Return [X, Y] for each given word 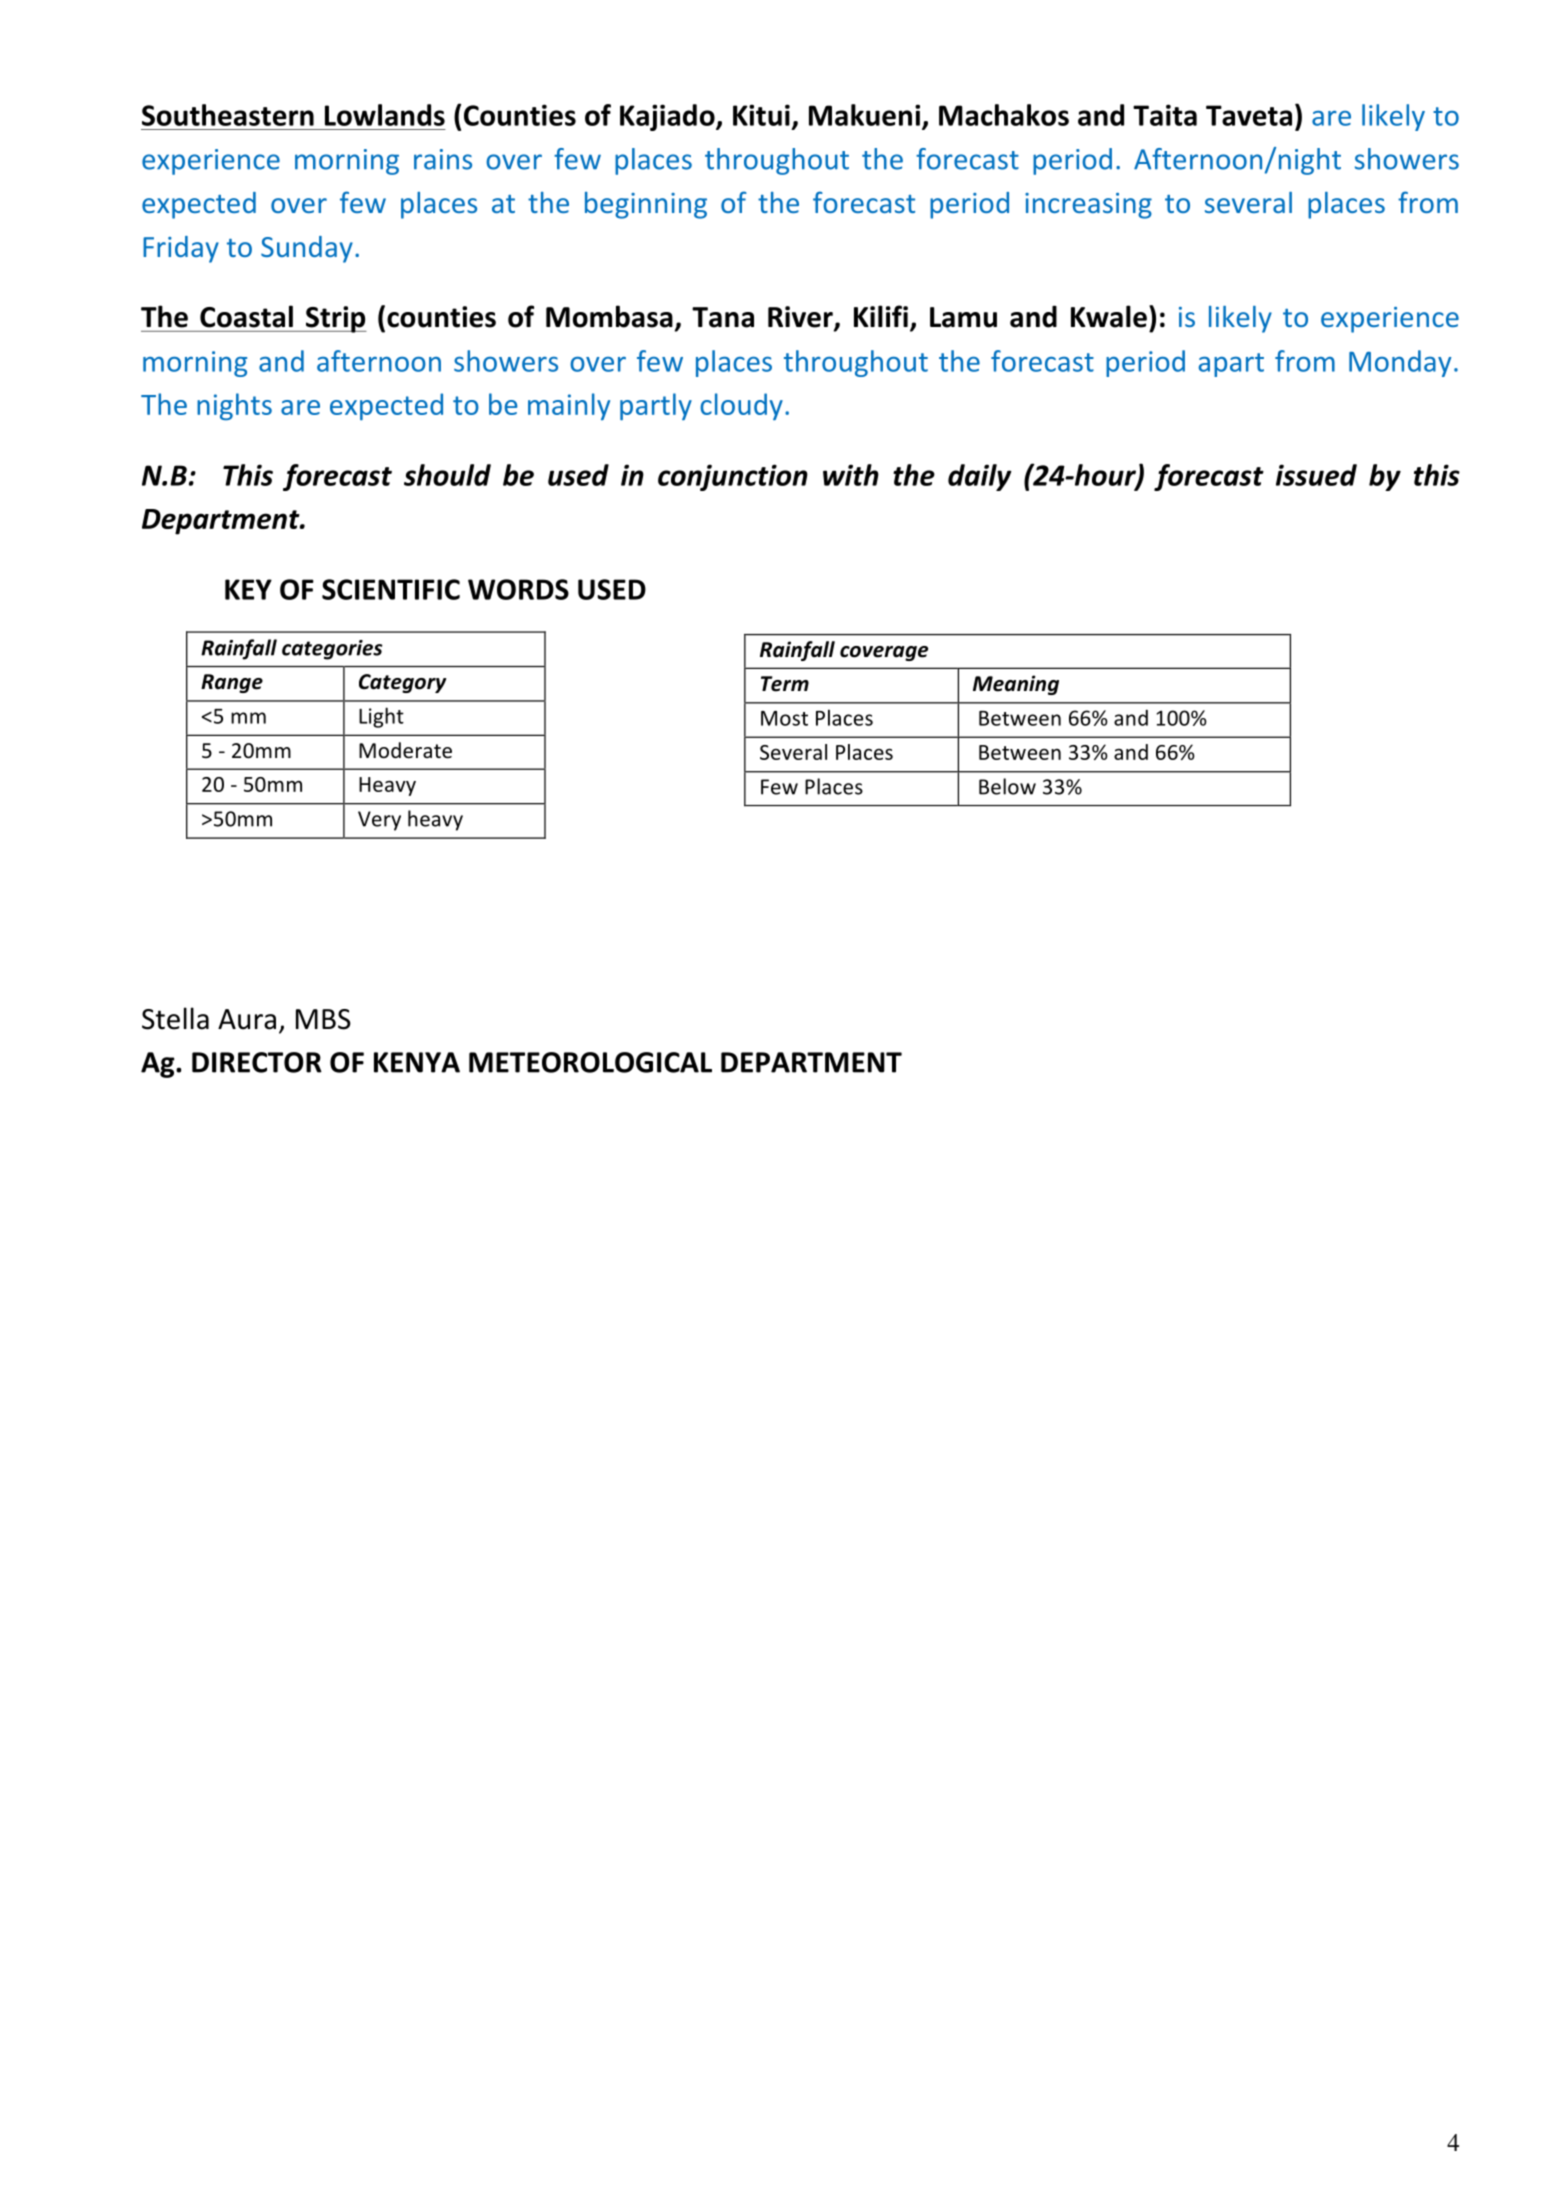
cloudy [741, 406]
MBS [323, 1019]
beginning [646, 205]
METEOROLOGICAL [590, 1062]
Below [1007, 786]
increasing [1088, 206]
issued [1316, 475]
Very [379, 821]
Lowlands [385, 115]
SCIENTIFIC [391, 589]
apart [1231, 365]
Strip [335, 319]
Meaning [1016, 685]
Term [785, 684]
